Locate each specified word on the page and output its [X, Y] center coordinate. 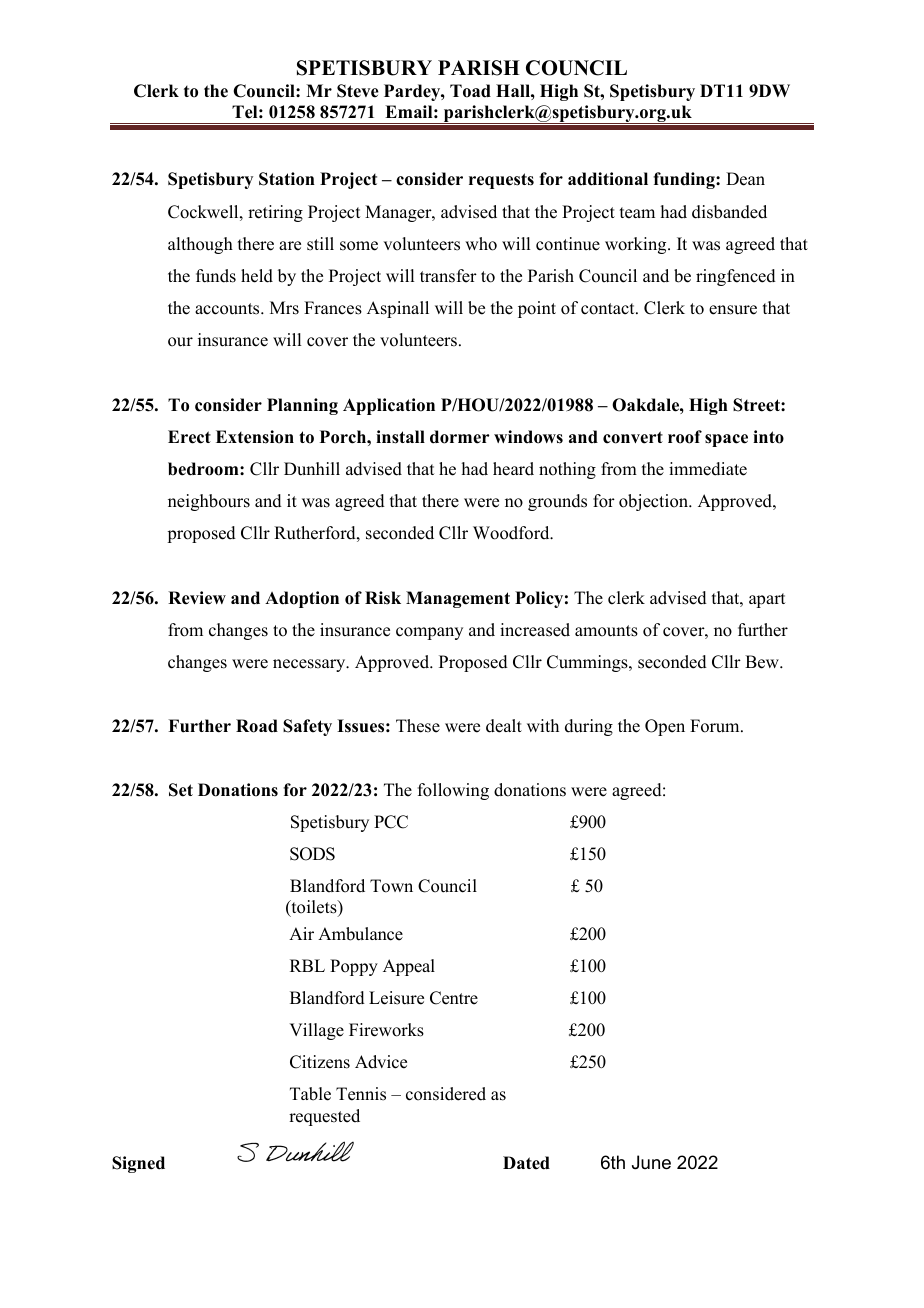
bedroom [204, 469]
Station [287, 179]
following [453, 791]
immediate [708, 469]
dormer [460, 437]
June [651, 1162]
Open [665, 727]
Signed [138, 1164]
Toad [470, 91]
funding [685, 180]
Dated [526, 1163]
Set [181, 790]
